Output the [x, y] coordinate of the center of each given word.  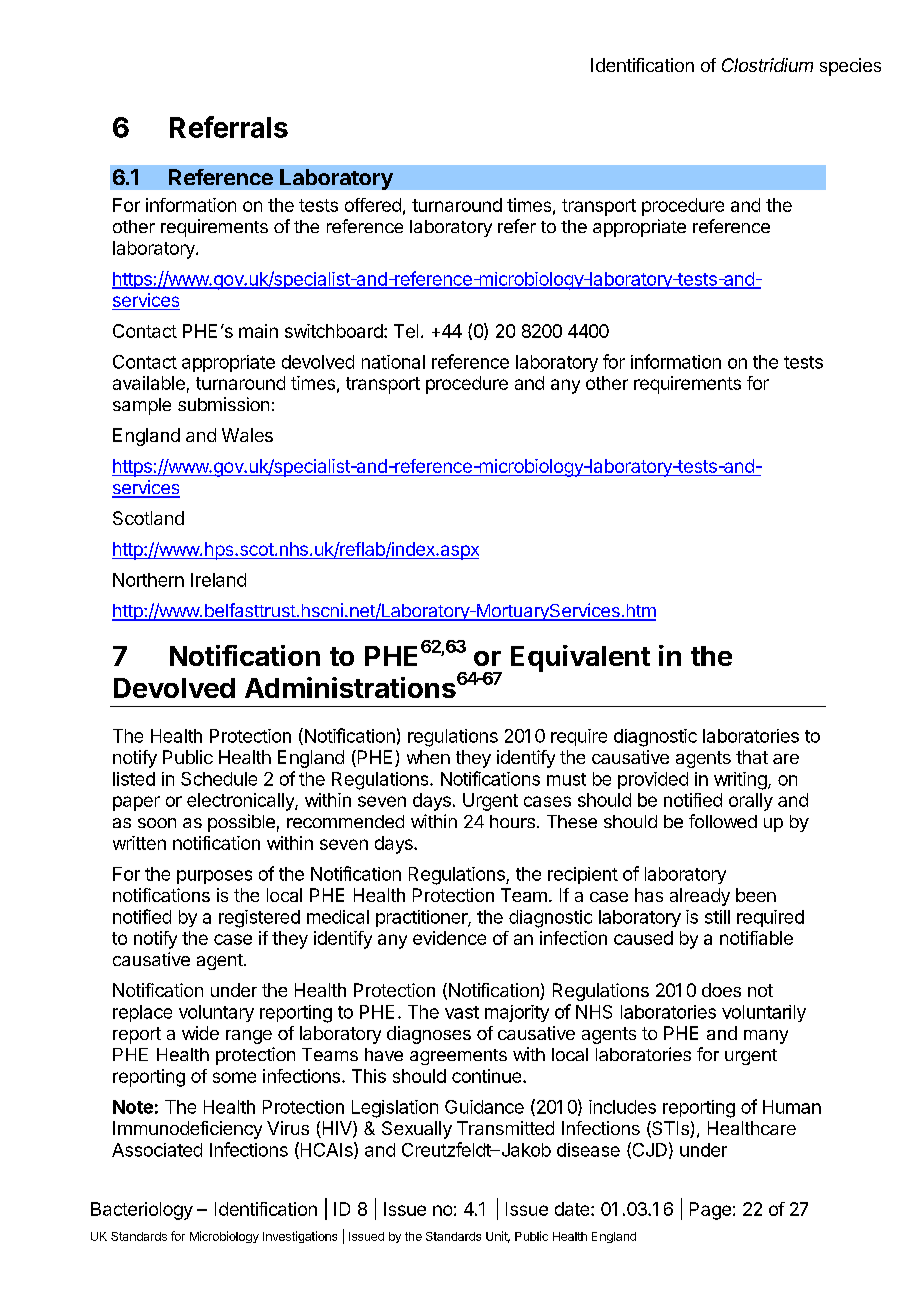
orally [751, 802]
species [850, 67]
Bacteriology [142, 1211]
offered [373, 205]
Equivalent [580, 658]
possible [241, 823]
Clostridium [767, 65]
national [393, 362]
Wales [247, 435]
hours [512, 821]
